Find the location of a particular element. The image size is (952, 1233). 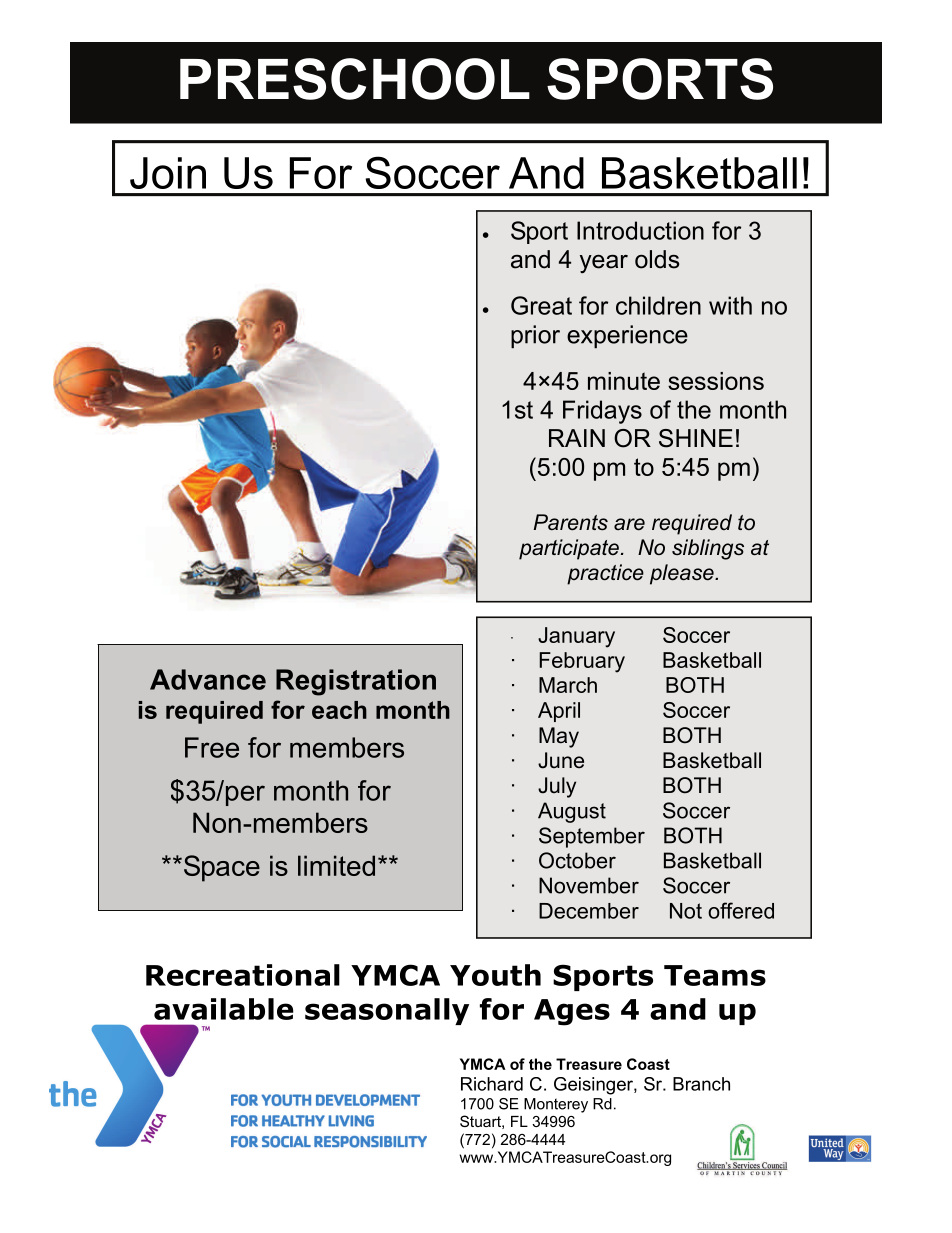

Advance is located at coordinates (208, 679).
